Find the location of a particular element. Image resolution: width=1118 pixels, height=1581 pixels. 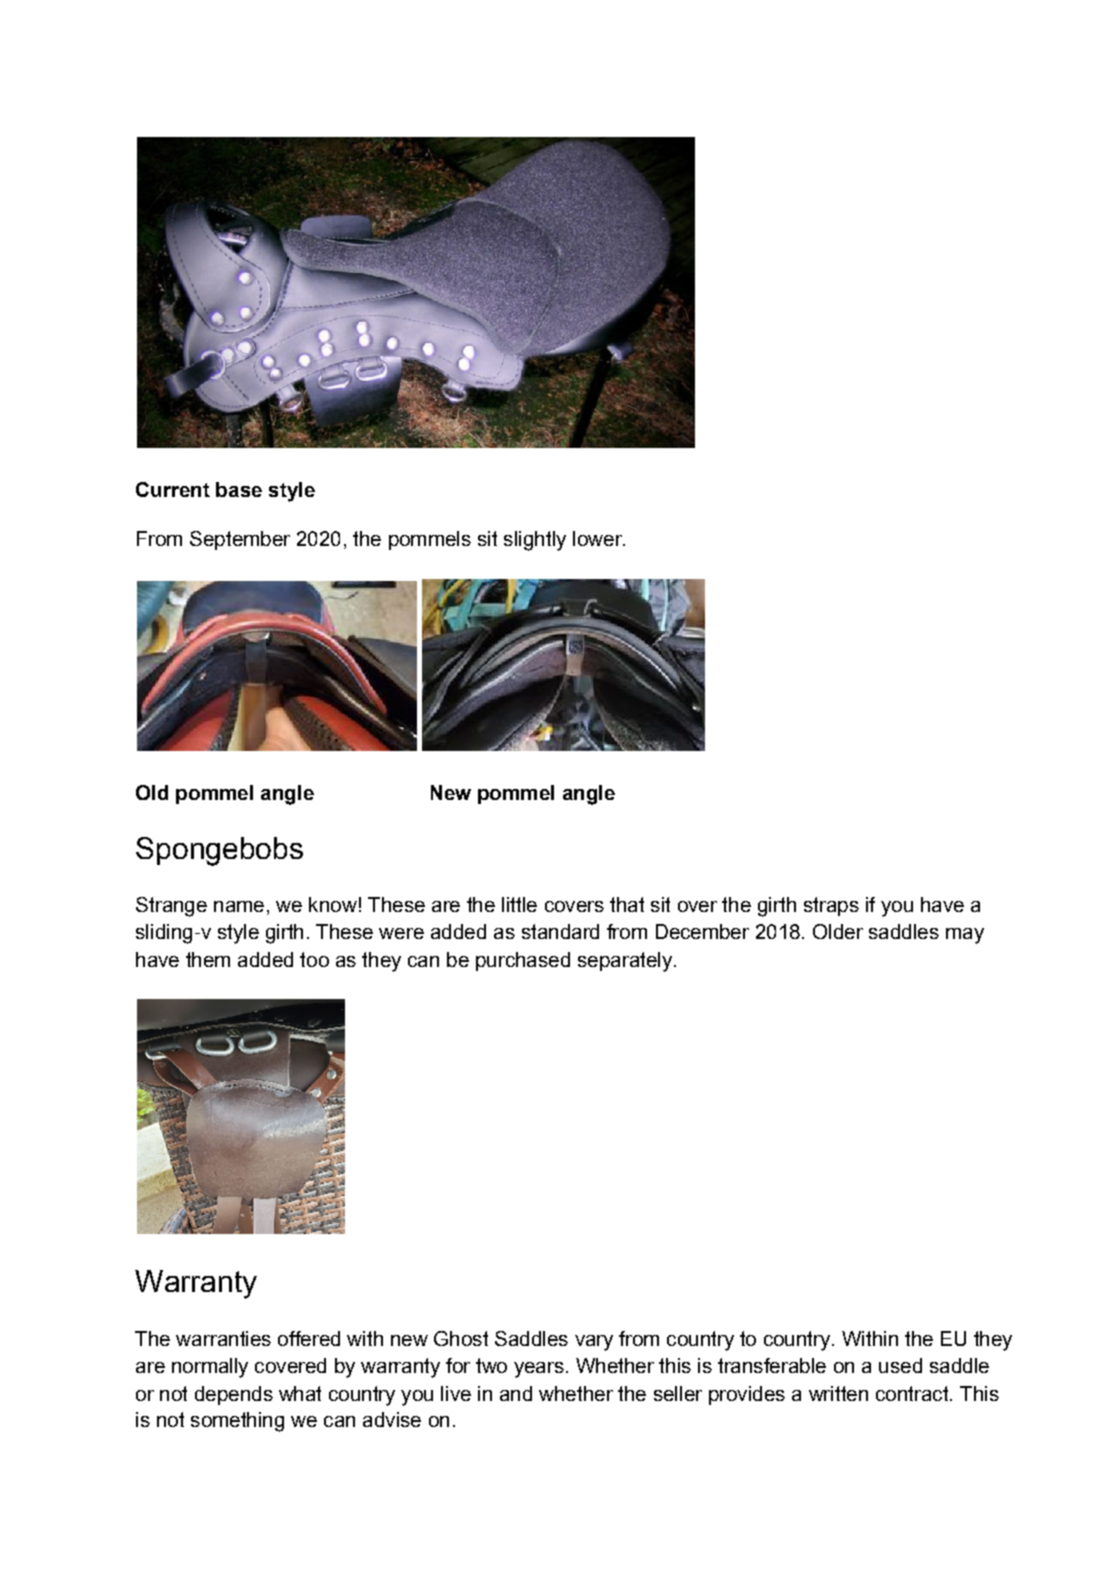

purchased is located at coordinates (523, 961).
